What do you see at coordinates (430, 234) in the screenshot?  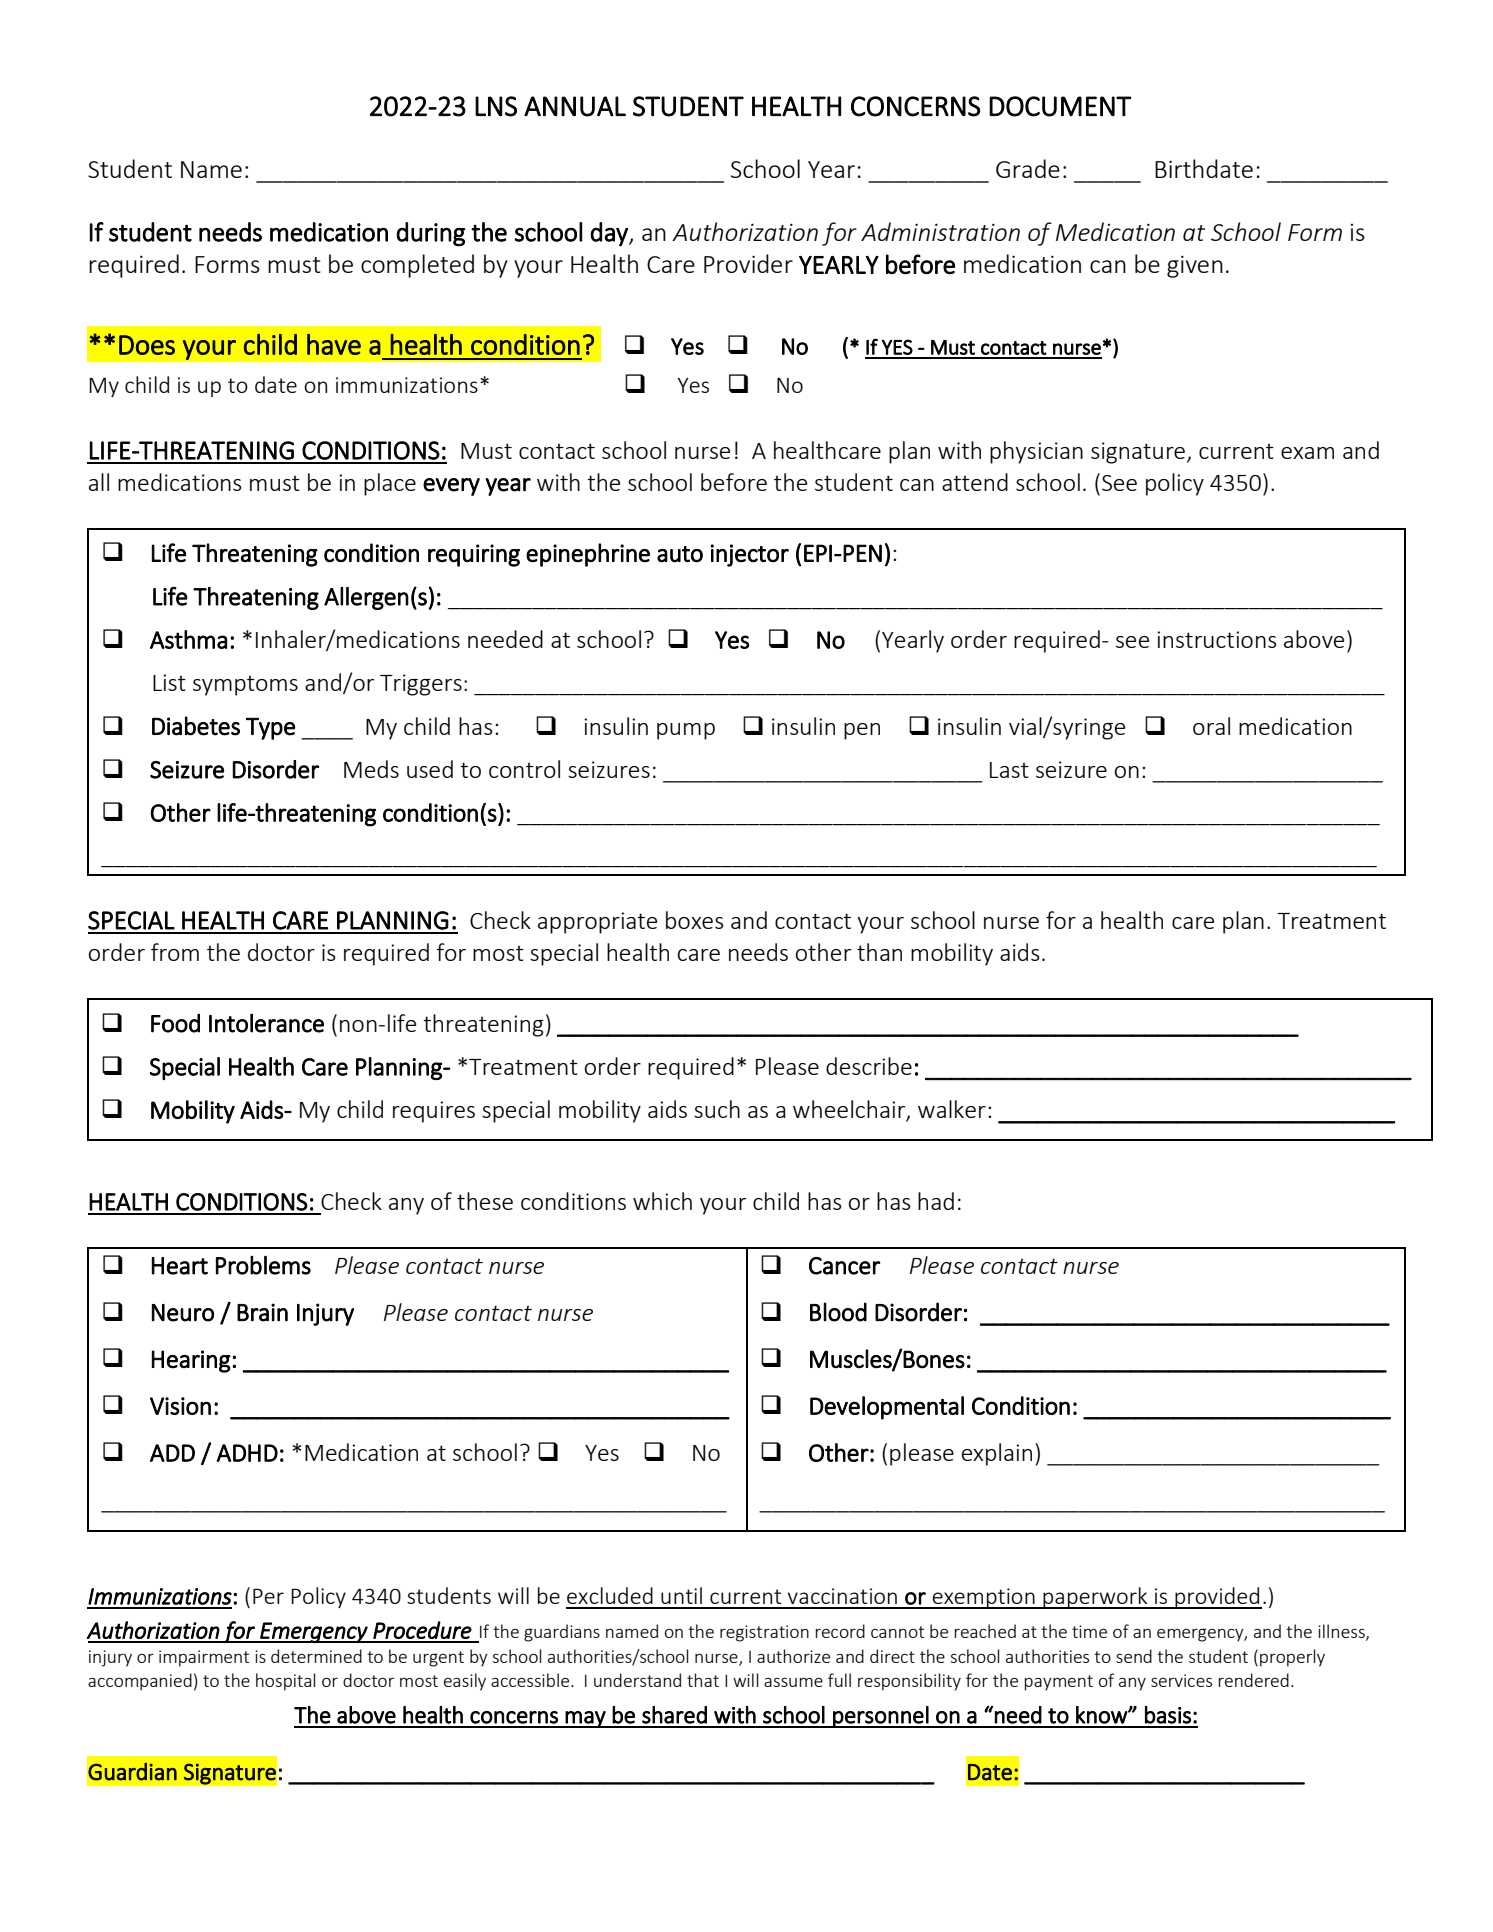 I see `during` at bounding box center [430, 234].
